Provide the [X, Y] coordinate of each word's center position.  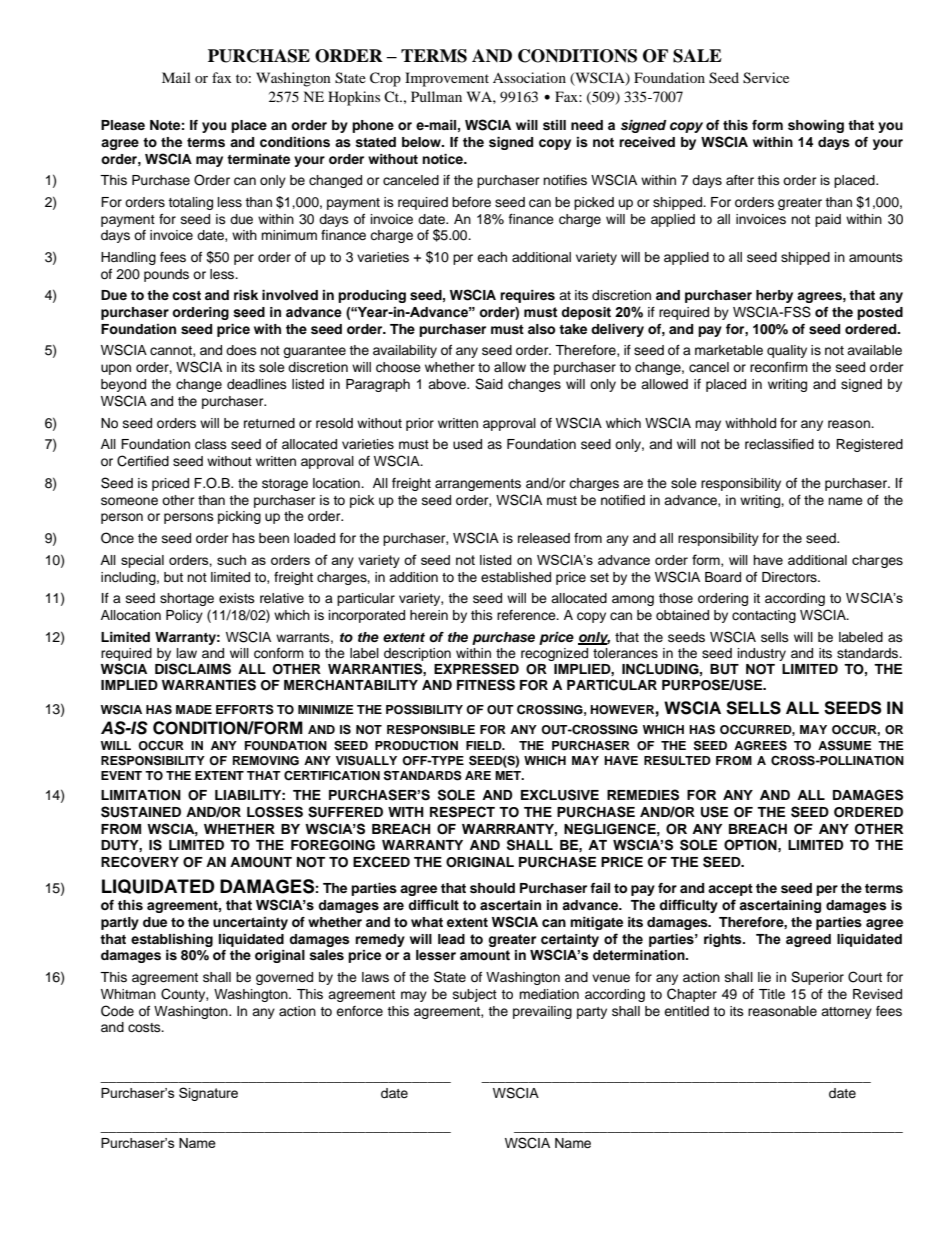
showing [816, 126]
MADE [194, 709]
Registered [869, 445]
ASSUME [845, 745]
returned [269, 423]
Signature [208, 1094]
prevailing [542, 1012]
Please [123, 125]
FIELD [485, 745]
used [467, 444]
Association [529, 77]
